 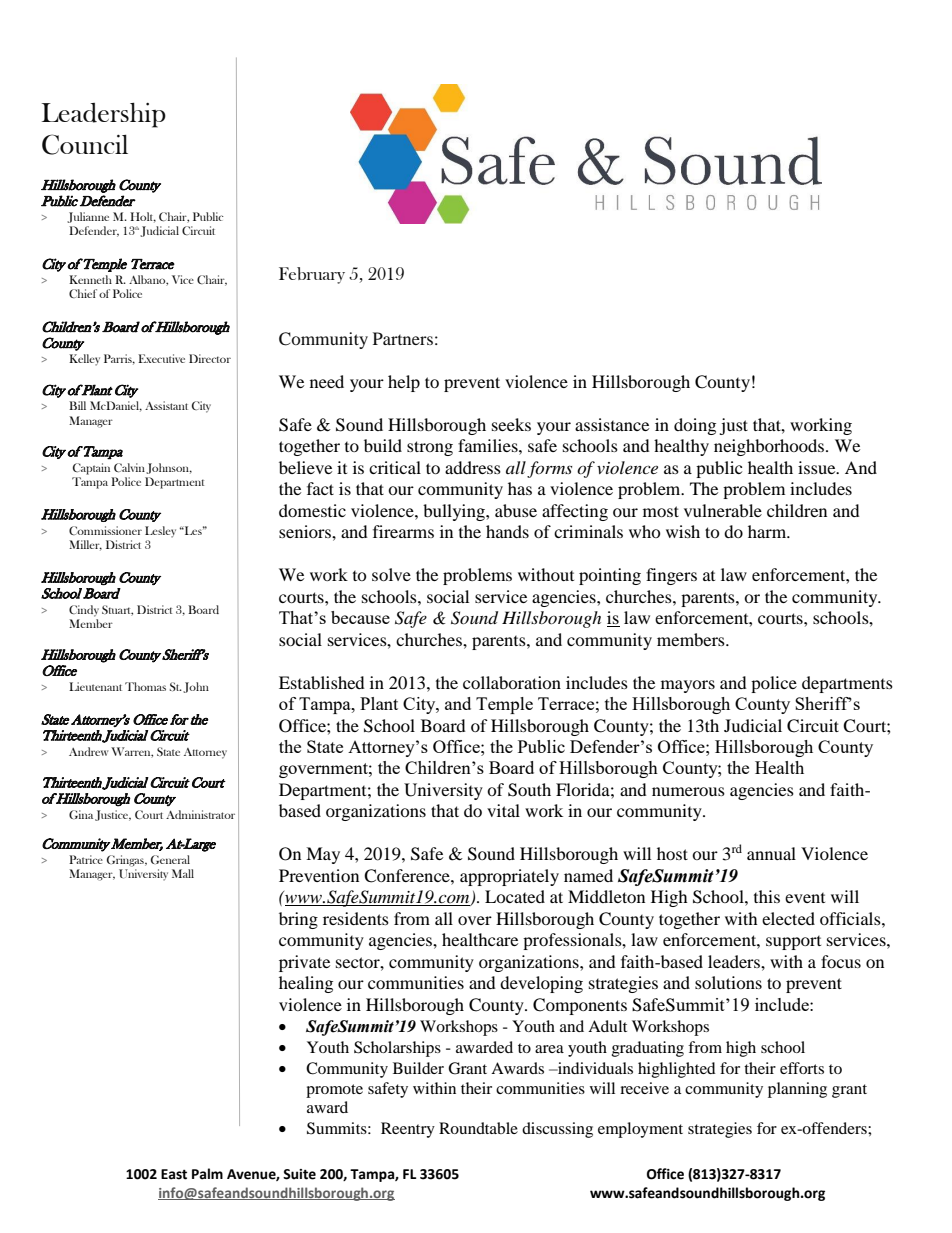 I want to click on seeks, so click(x=511, y=424).
